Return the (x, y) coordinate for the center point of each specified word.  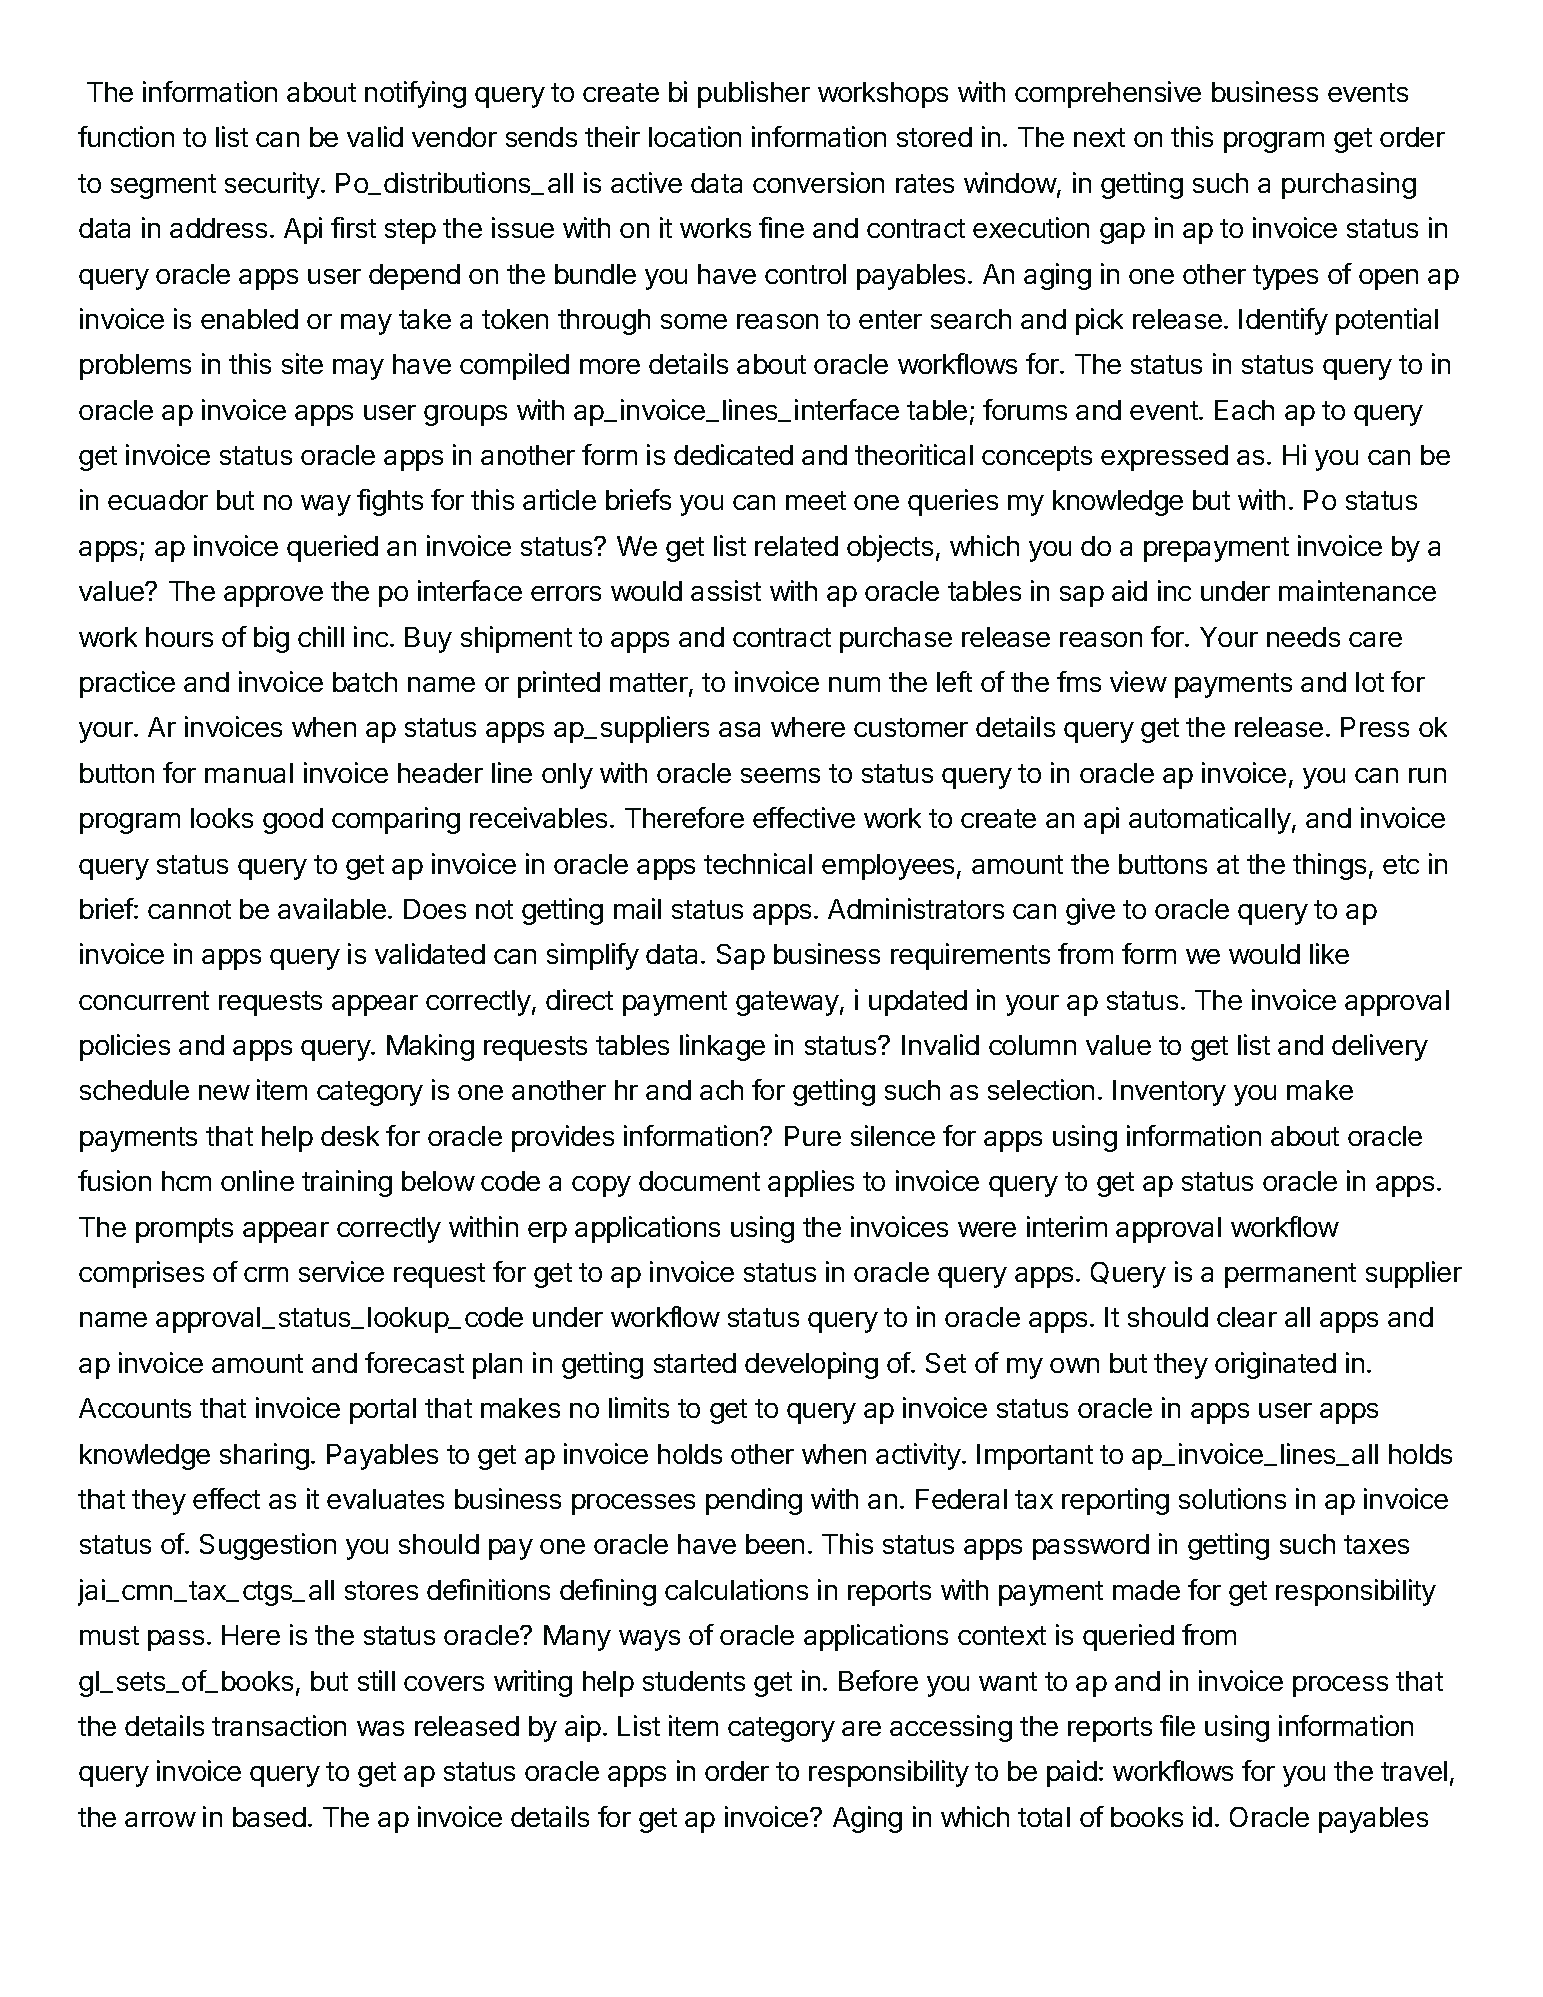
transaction (279, 1725)
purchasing (1349, 185)
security (272, 185)
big (271, 639)
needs (1303, 637)
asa (739, 729)
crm (266, 1274)
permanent (1290, 1275)
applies (811, 1183)
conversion (818, 182)
